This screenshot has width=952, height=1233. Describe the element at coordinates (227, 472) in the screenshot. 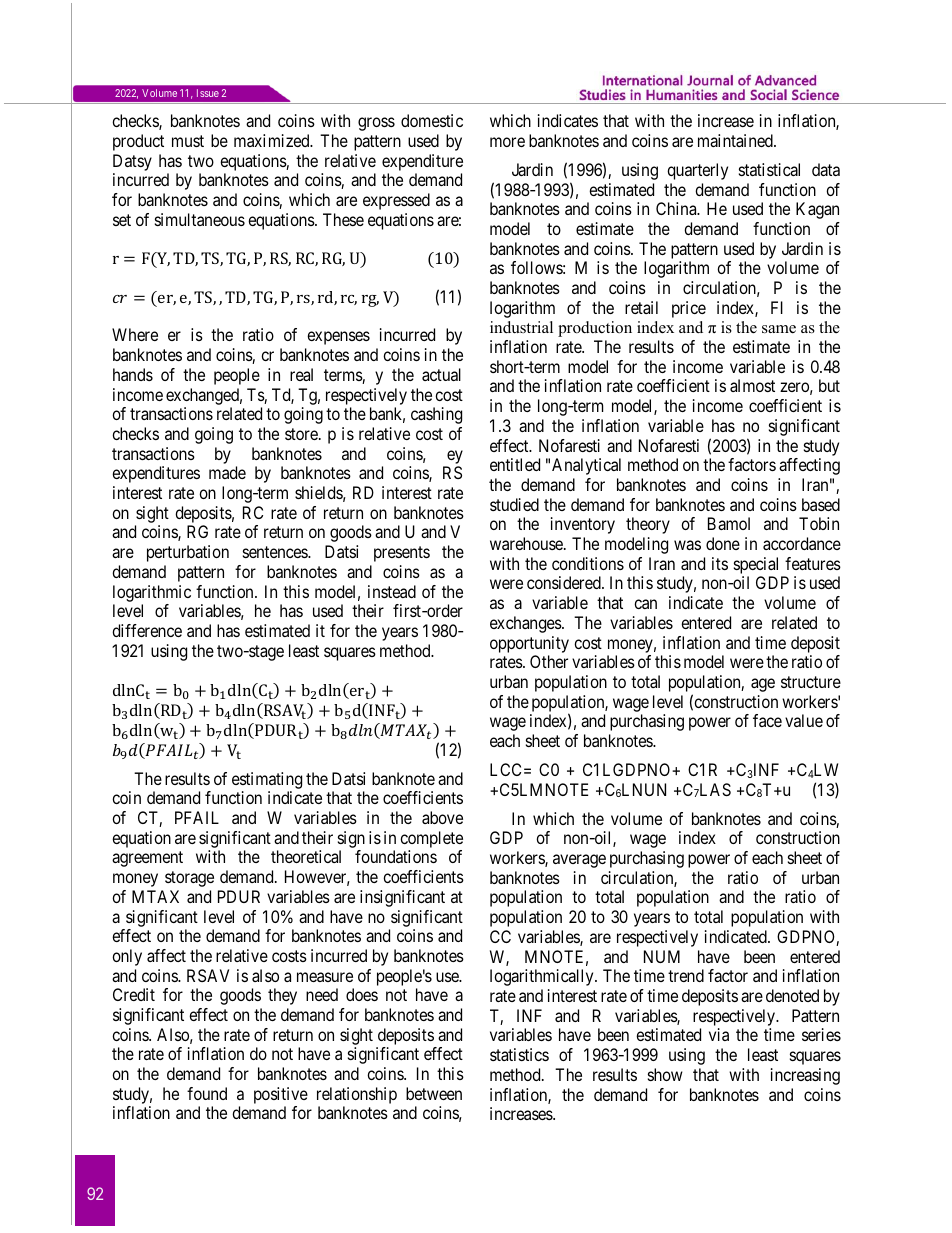

I see `made` at that location.
